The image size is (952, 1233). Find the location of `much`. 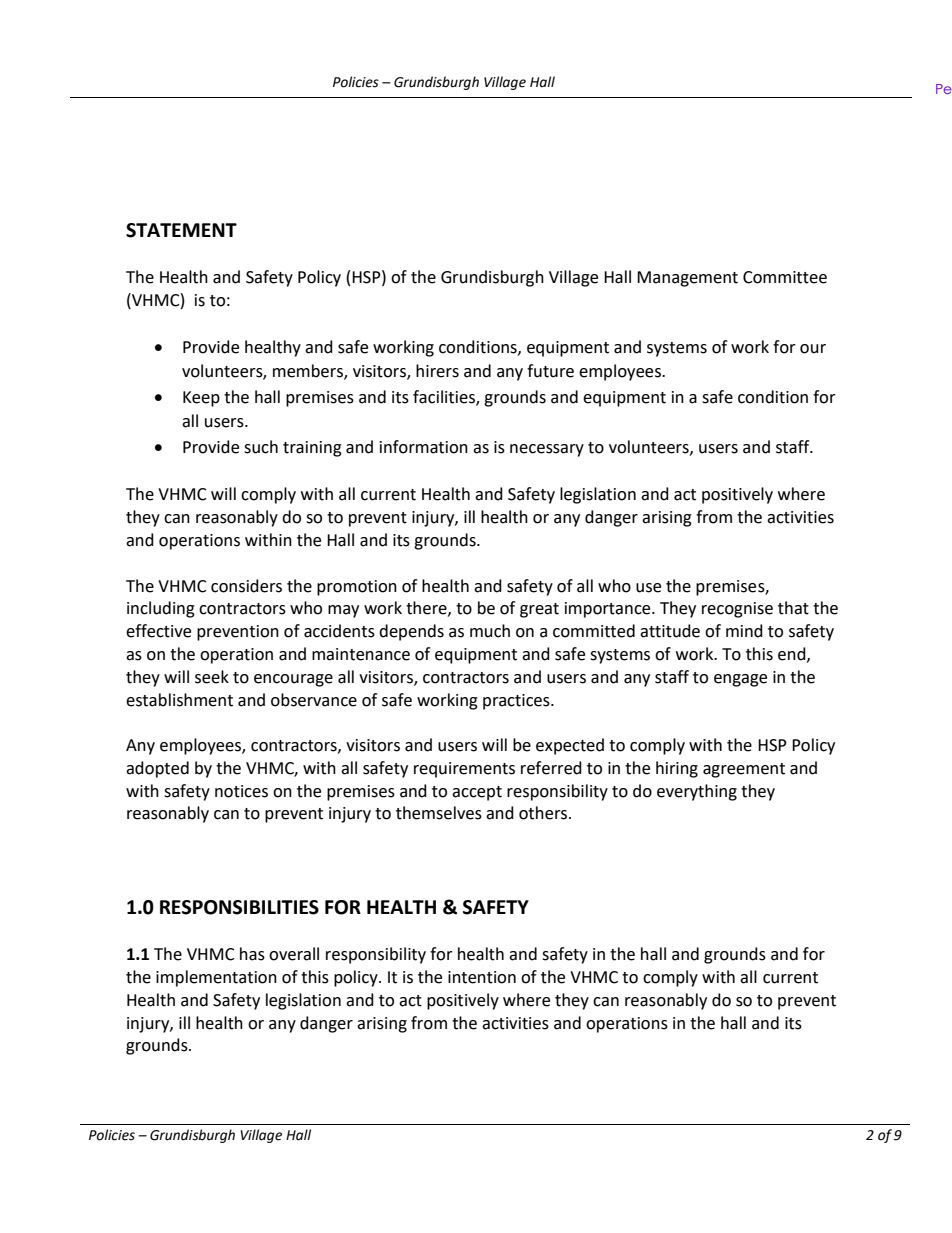

much is located at coordinates (490, 631).
